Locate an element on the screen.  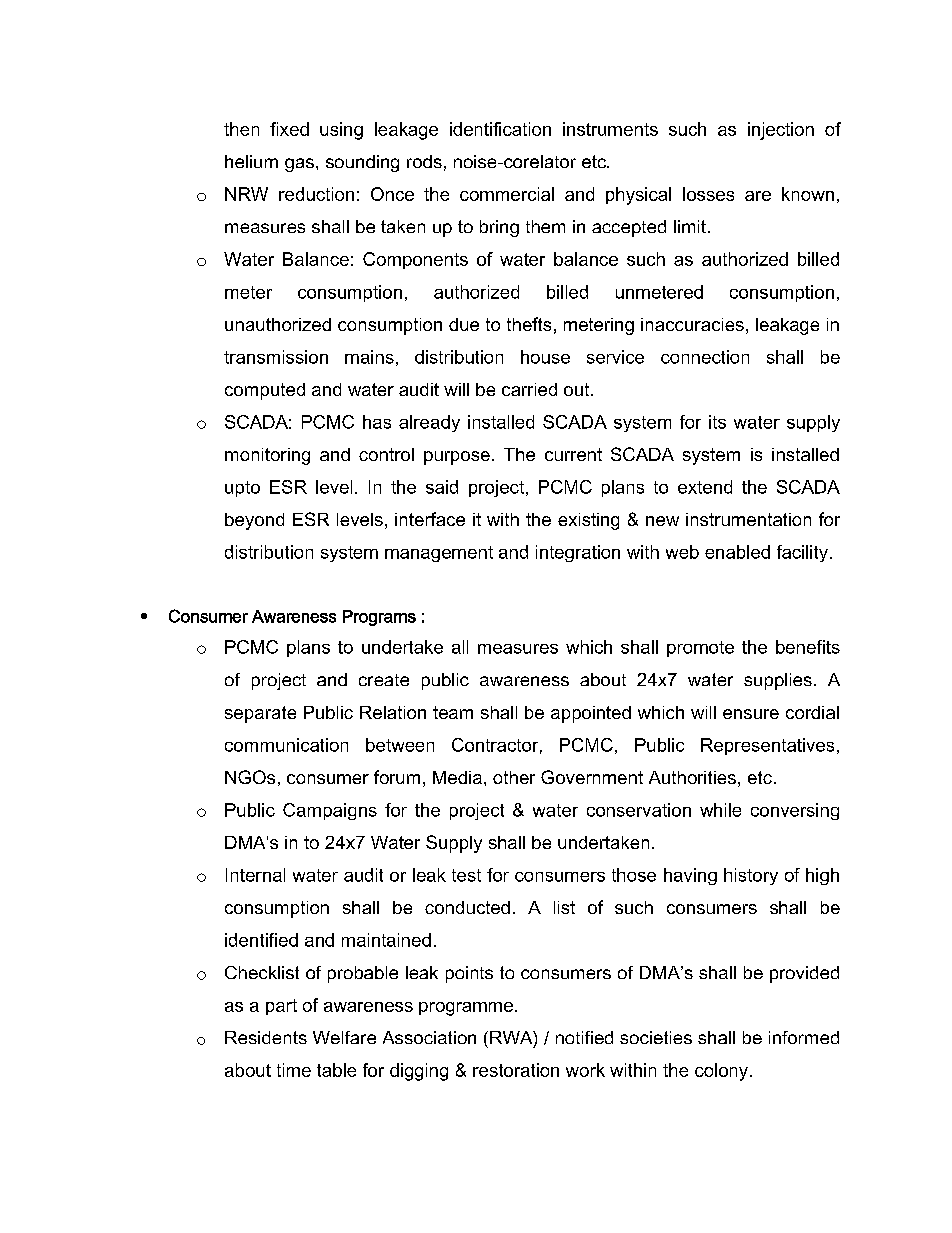
injection is located at coordinates (781, 131).
